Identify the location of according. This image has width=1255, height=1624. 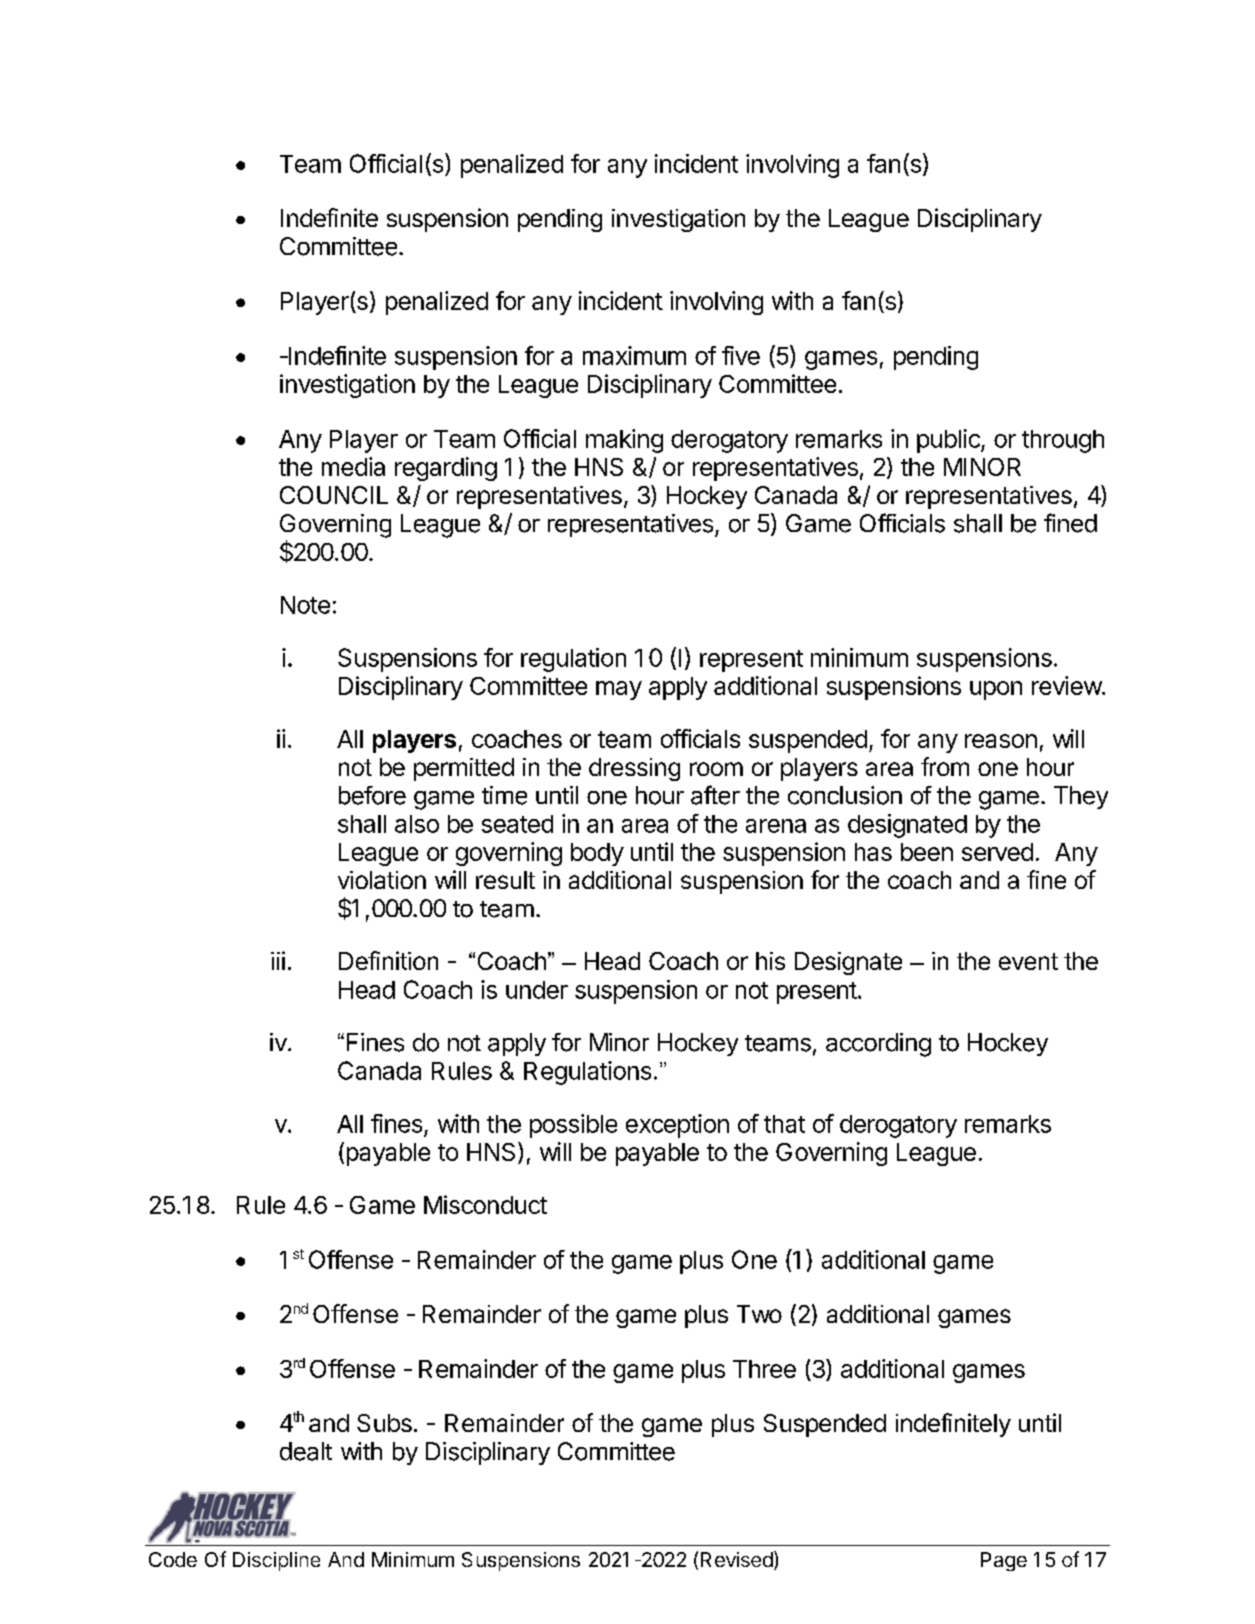
(878, 1045).
